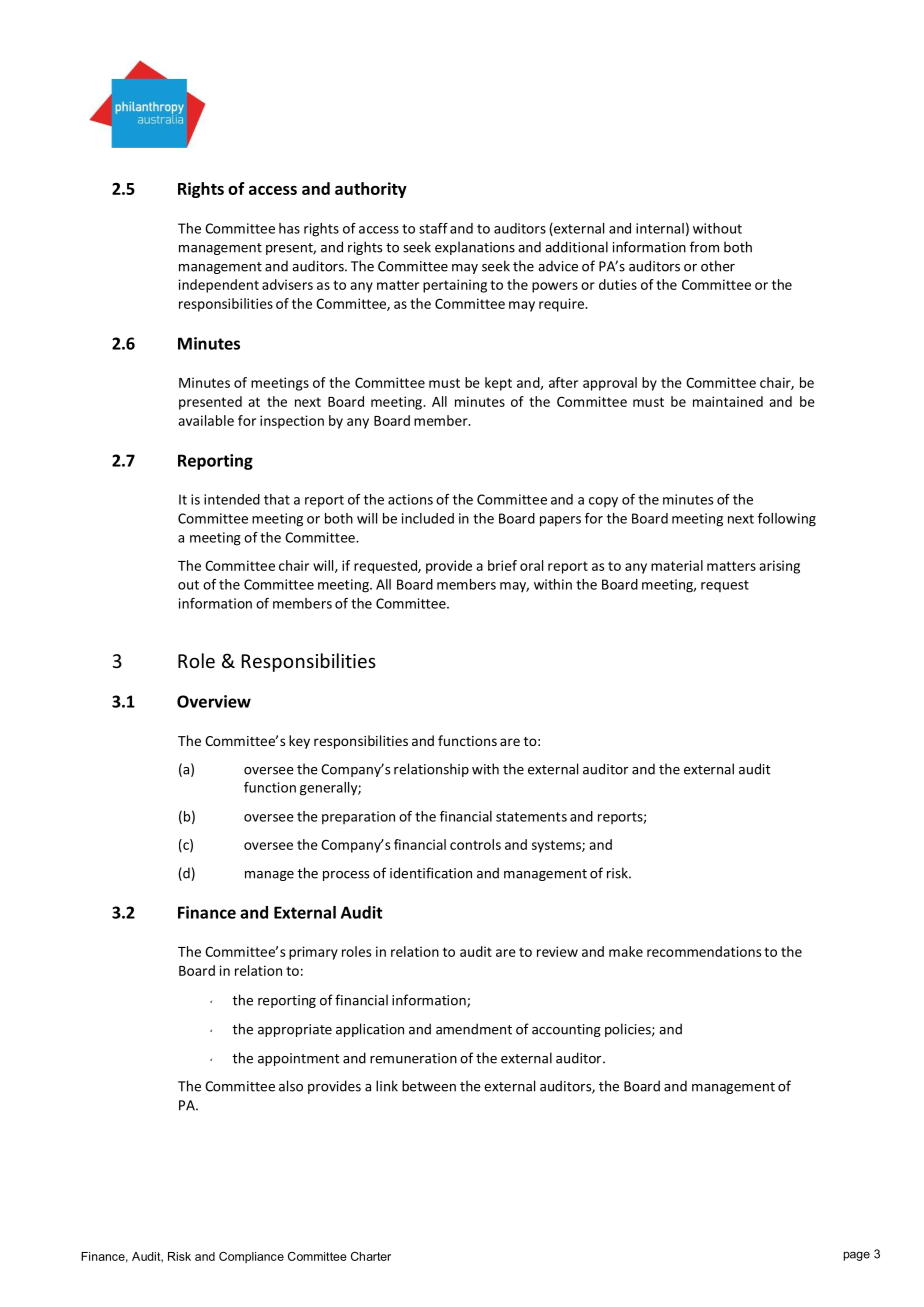 The width and height of the document is (924, 1307). Describe the element at coordinates (531, 817) in the document. I see `statements` at that location.
